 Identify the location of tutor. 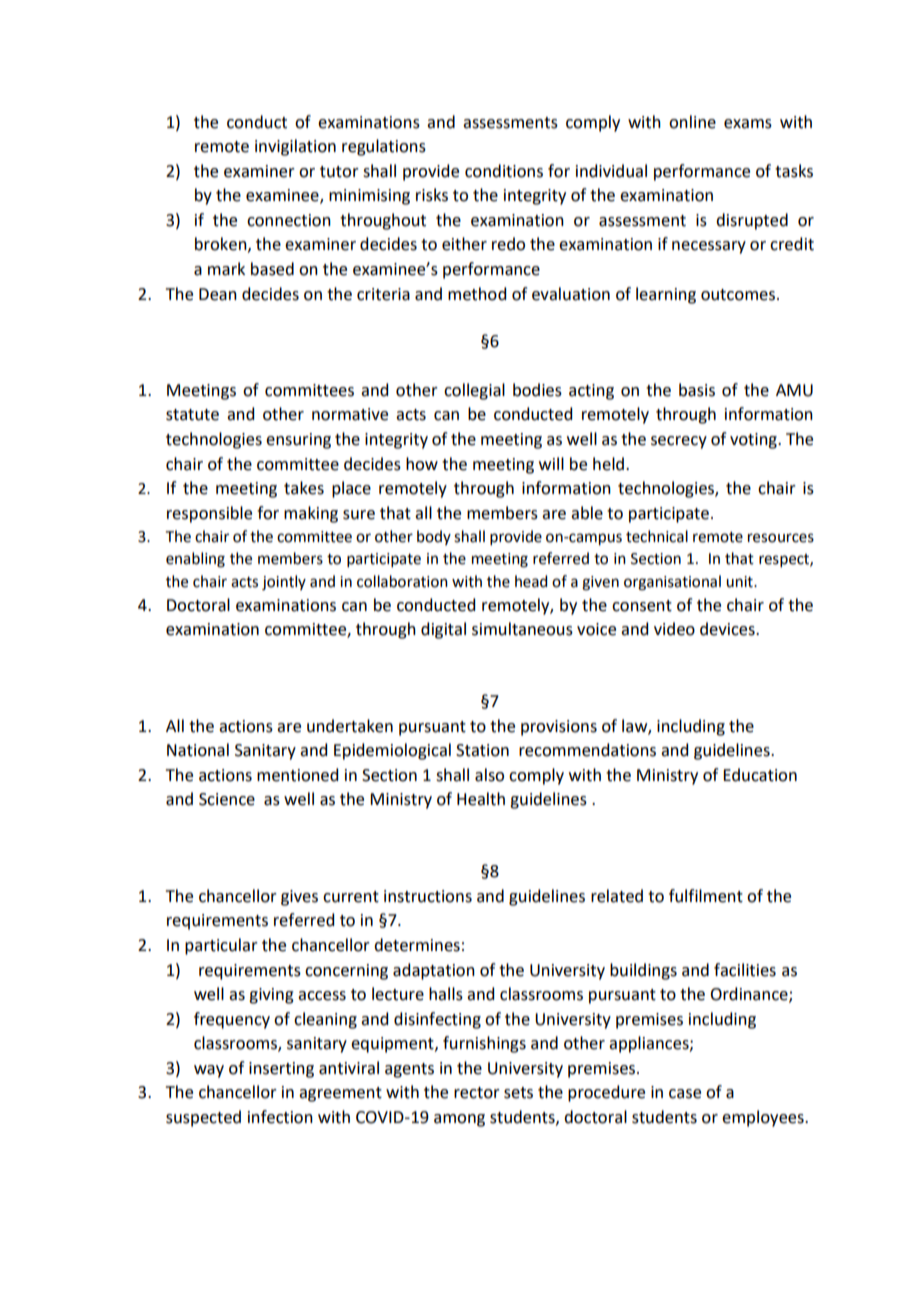
(339, 172).
